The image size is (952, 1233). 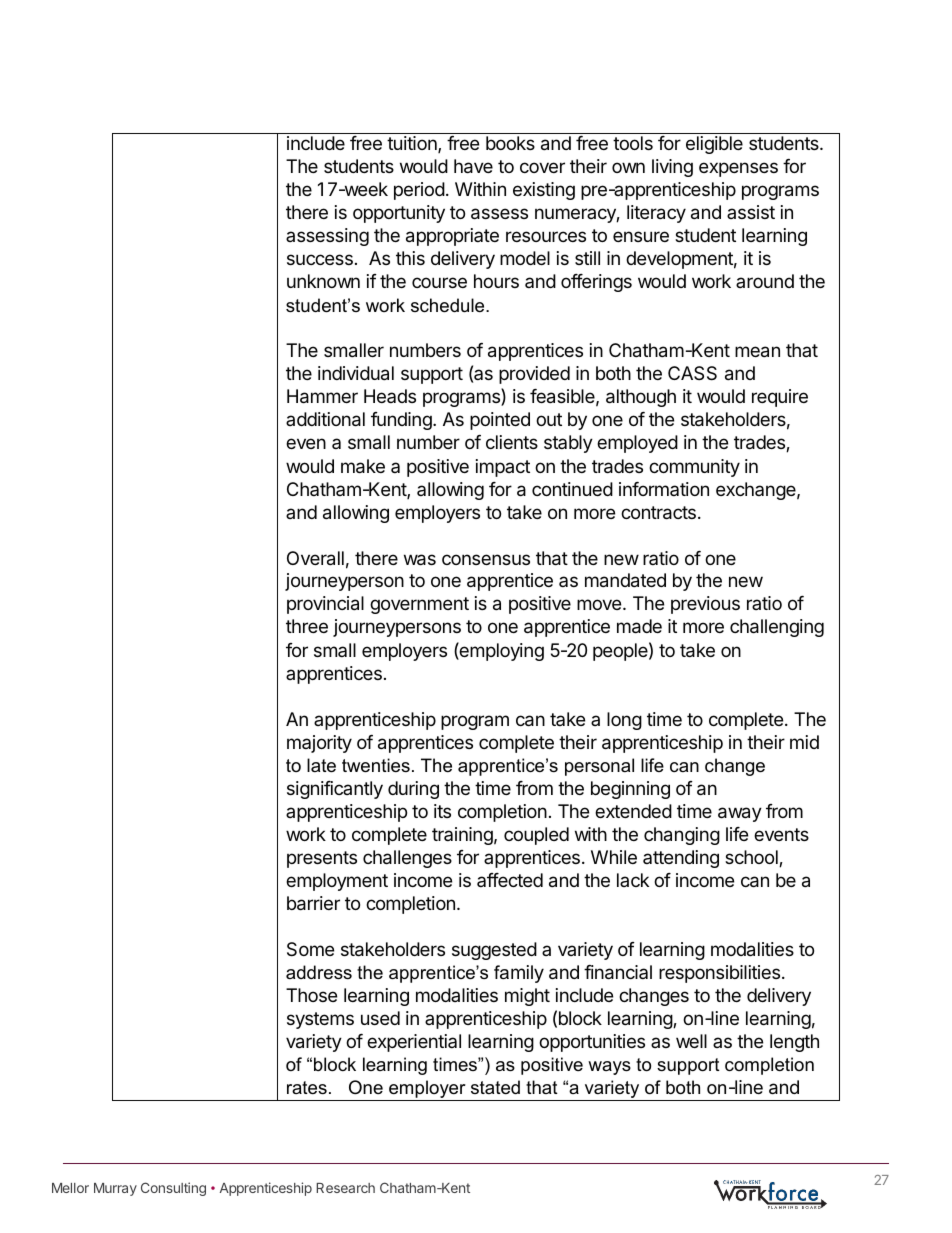 What do you see at coordinates (609, 1068) in the document?
I see `ways` at bounding box center [609, 1068].
